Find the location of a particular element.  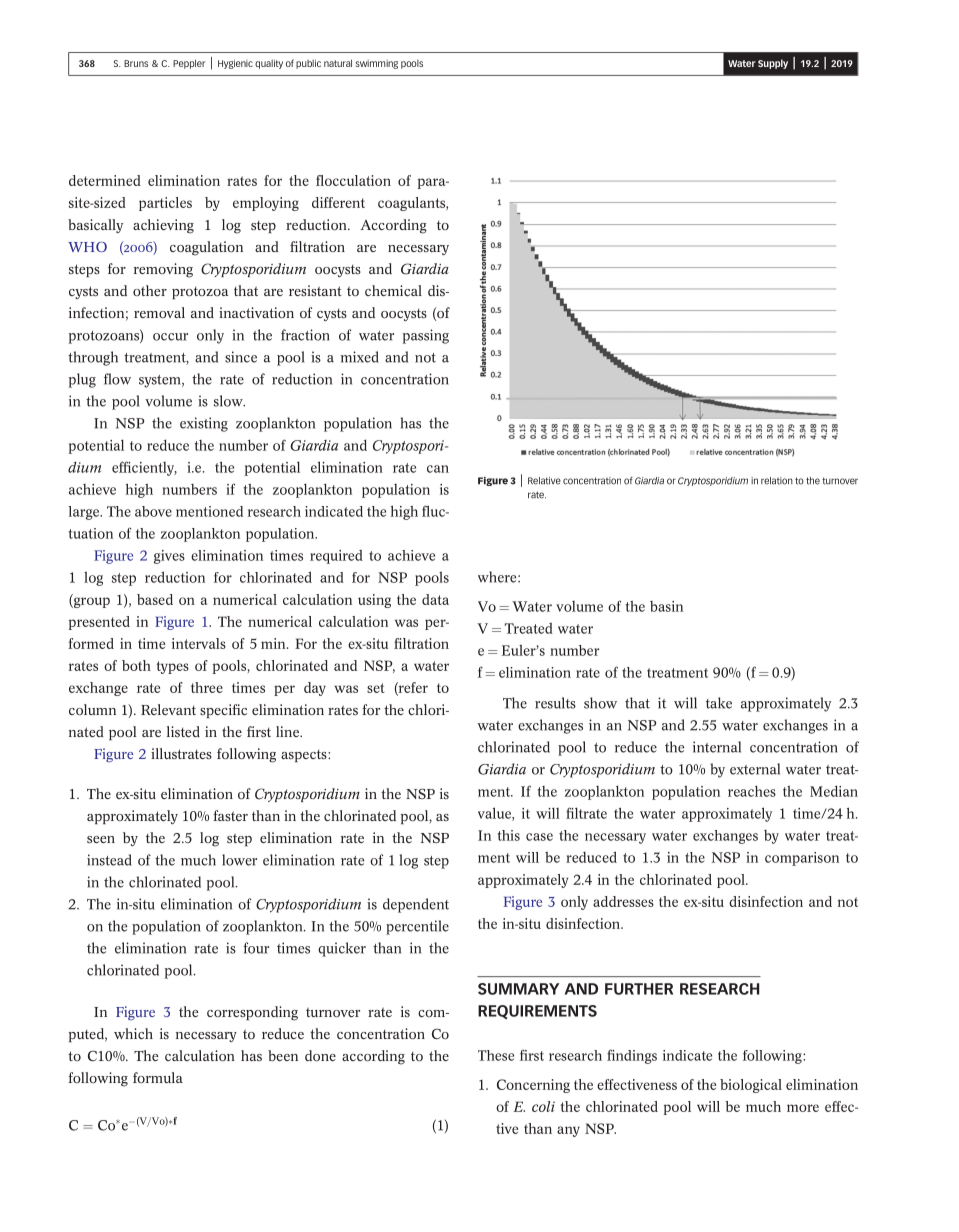

Bruns is located at coordinates (136, 63).
